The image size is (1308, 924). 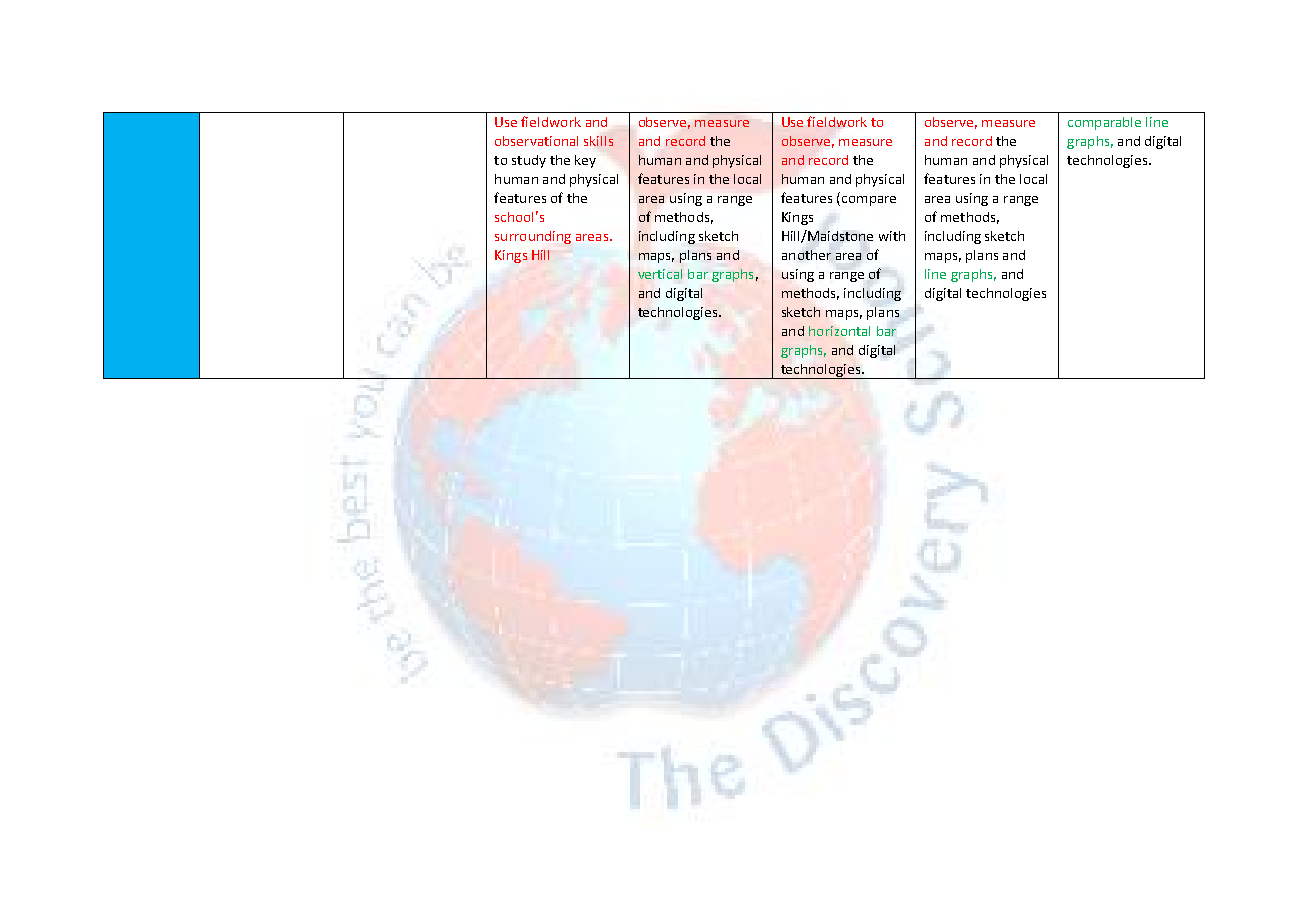 I want to click on horizontal, so click(x=839, y=331).
